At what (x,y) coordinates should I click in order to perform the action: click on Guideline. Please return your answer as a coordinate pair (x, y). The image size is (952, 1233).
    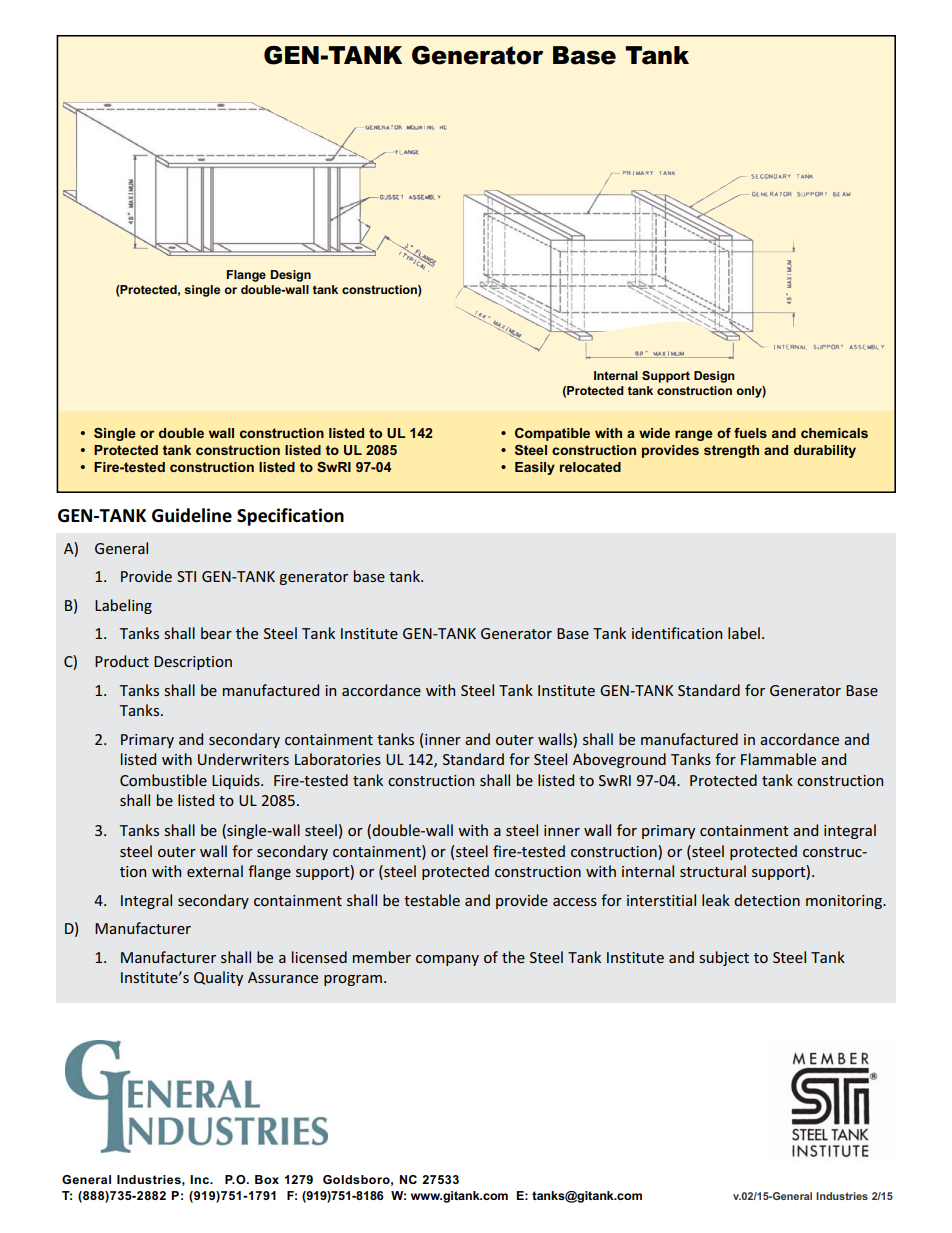
    Looking at the image, I should click on (192, 515).
